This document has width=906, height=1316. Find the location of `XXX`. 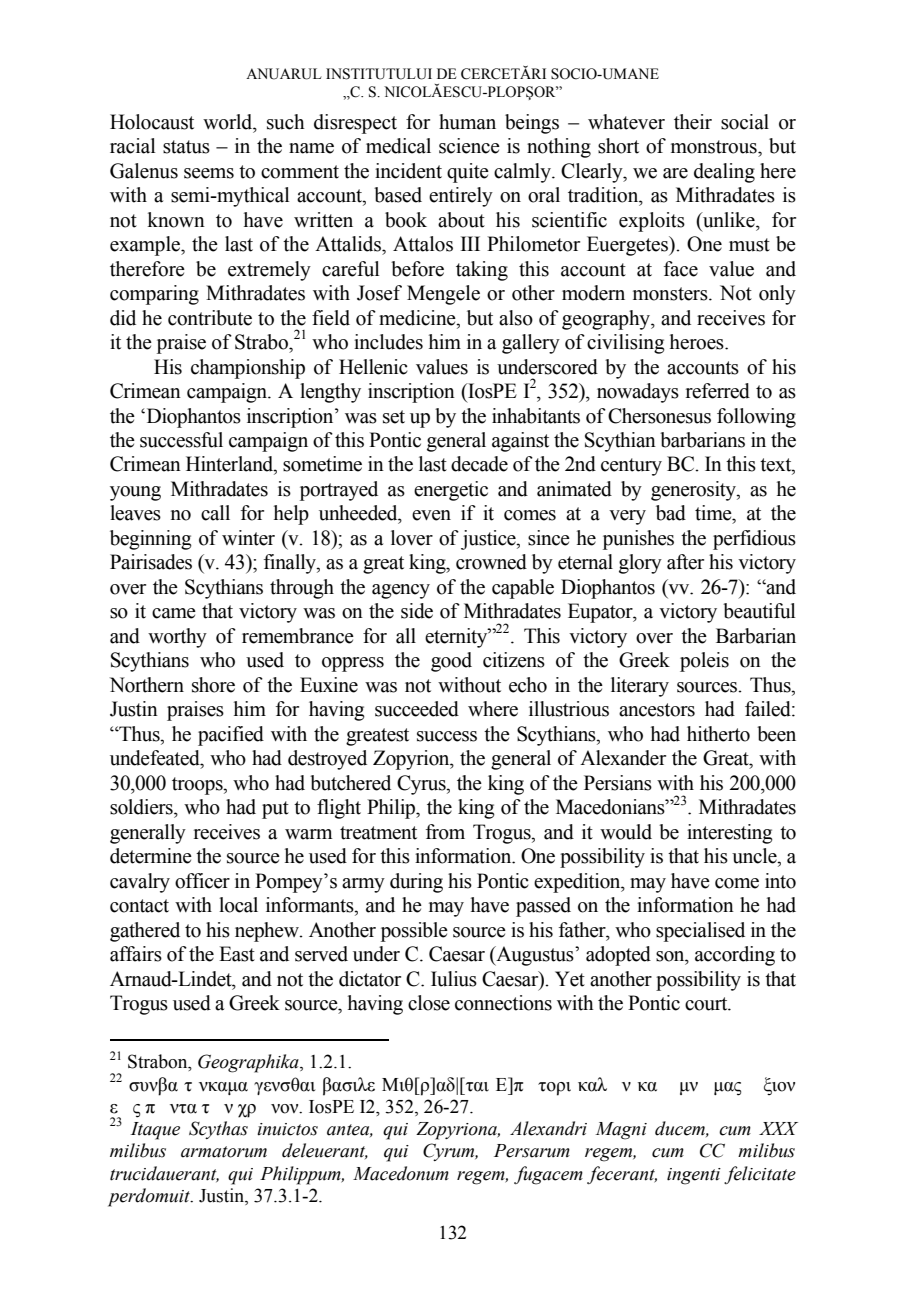

XXX is located at coordinates (778, 1128).
